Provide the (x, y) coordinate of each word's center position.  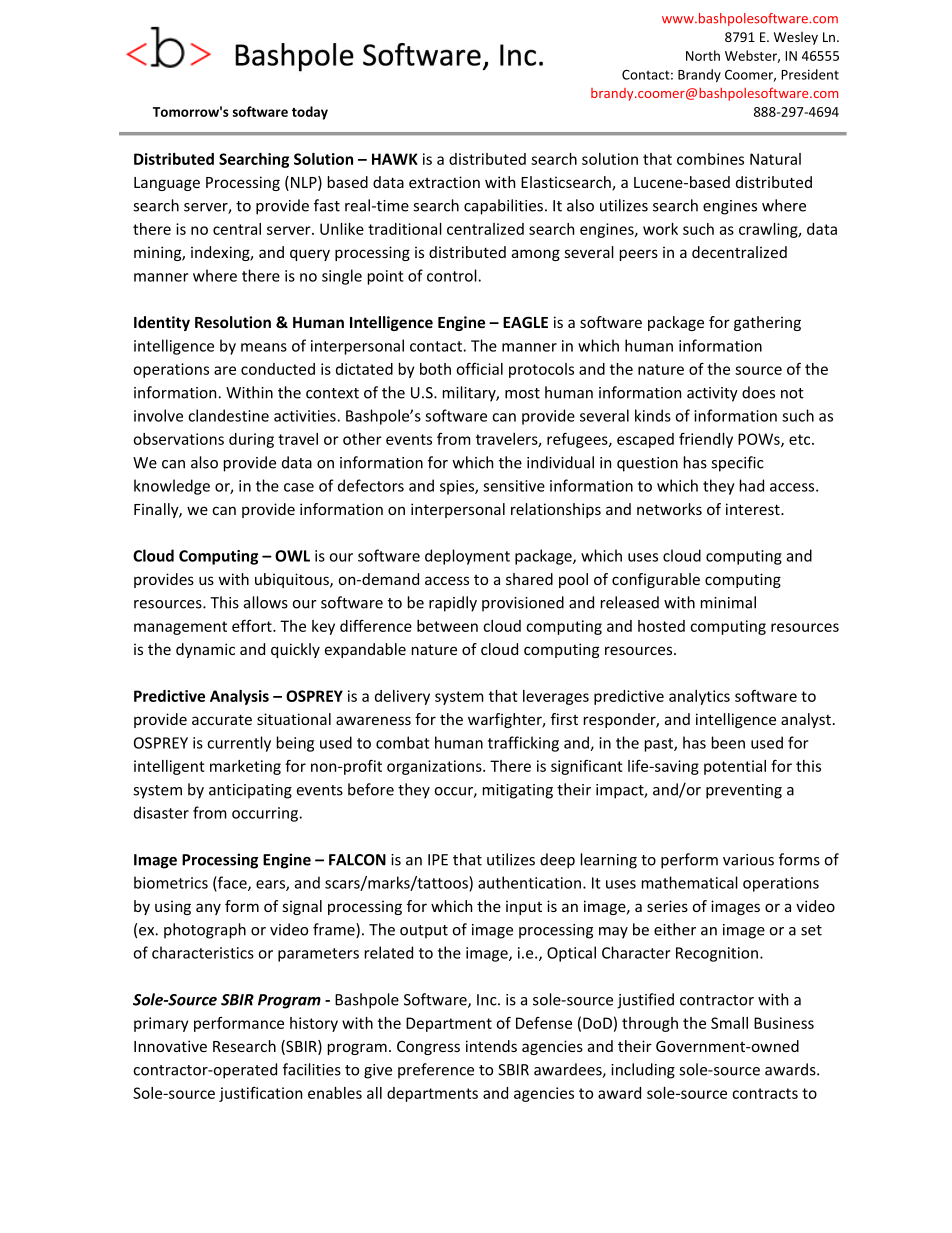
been (728, 742)
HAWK (395, 159)
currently (239, 744)
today (310, 113)
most (522, 393)
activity (712, 394)
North (703, 55)
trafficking (523, 744)
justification (260, 1094)
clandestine (228, 415)
